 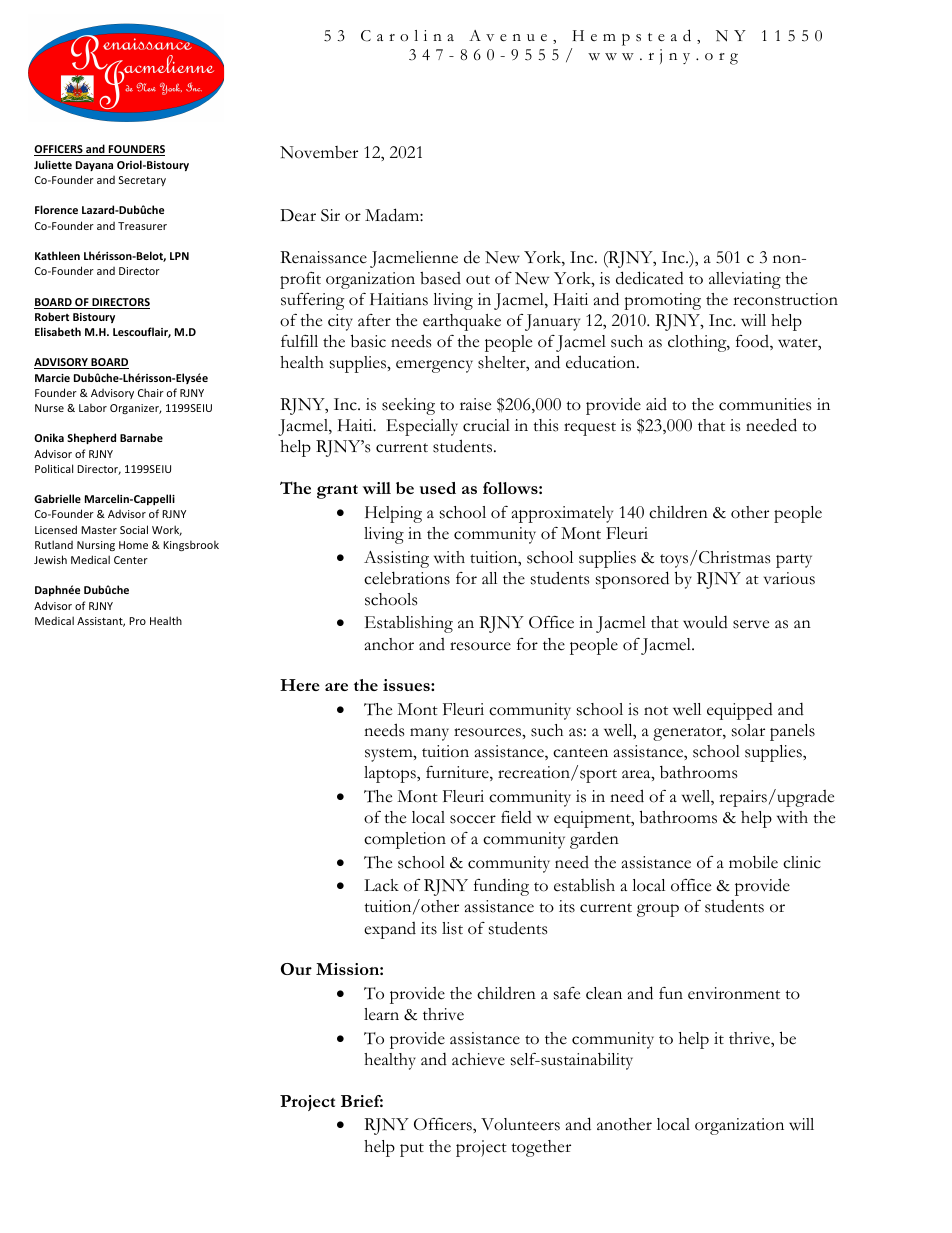 What do you see at coordinates (131, 560) in the screenshot?
I see `Center` at bounding box center [131, 560].
